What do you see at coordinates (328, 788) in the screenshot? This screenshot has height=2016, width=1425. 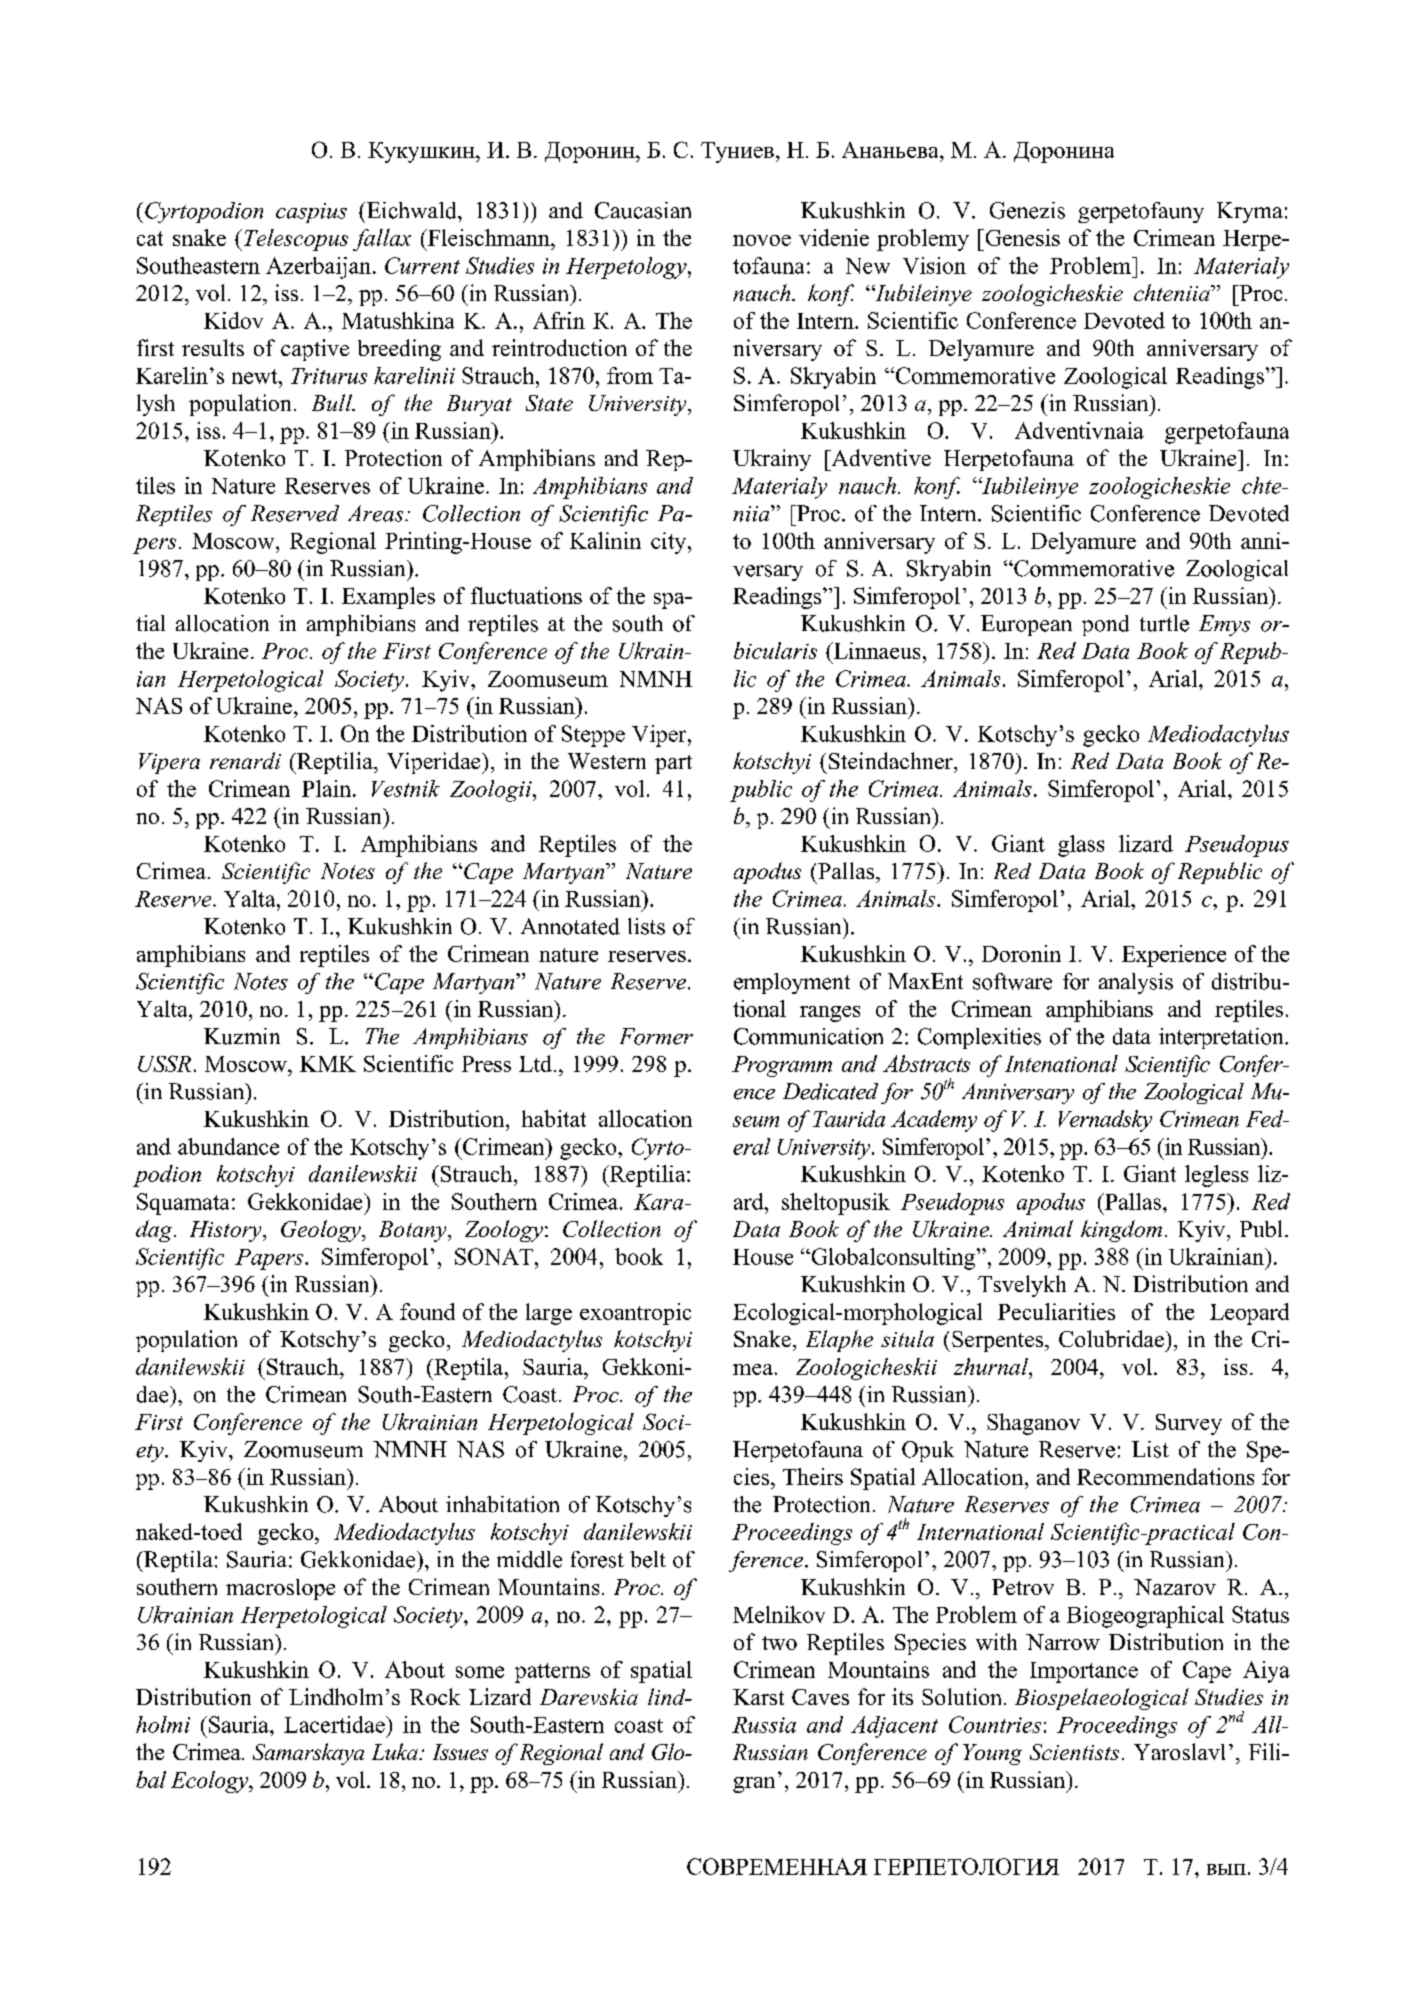 I see `Plain` at bounding box center [328, 788].
